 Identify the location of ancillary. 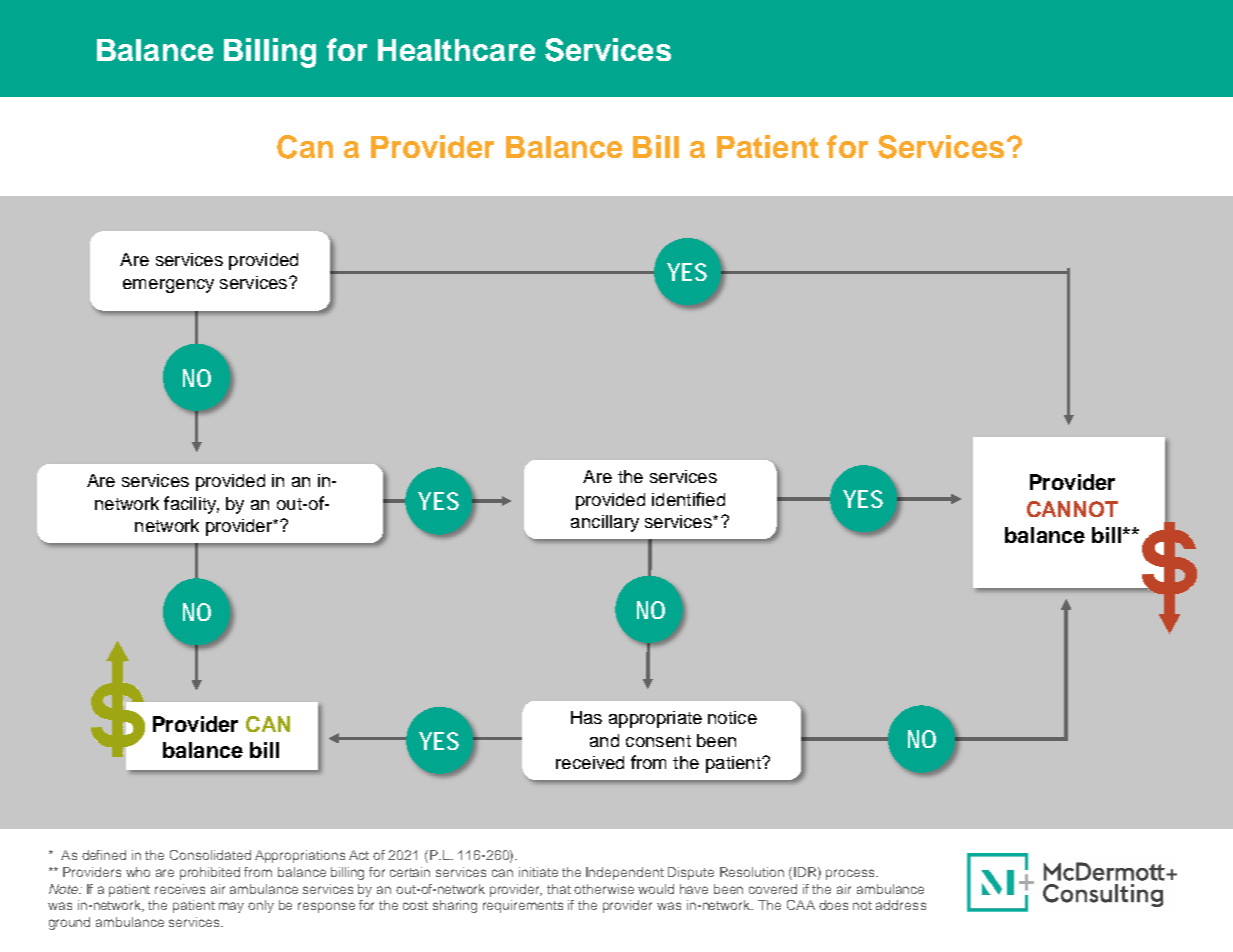
(605, 523).
